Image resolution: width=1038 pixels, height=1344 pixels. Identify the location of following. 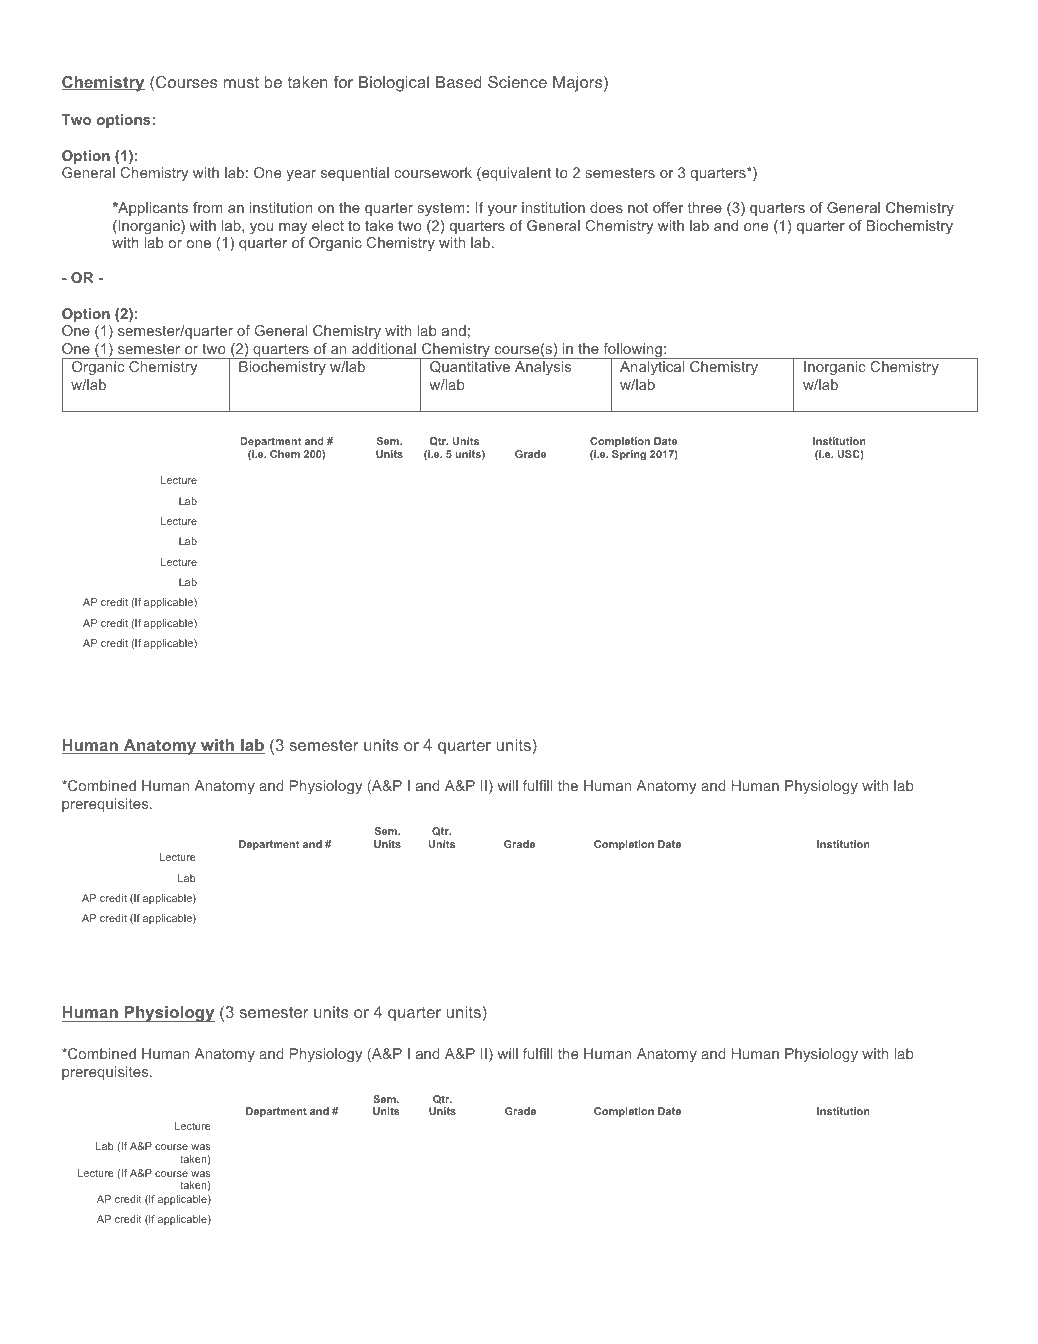
(632, 351).
